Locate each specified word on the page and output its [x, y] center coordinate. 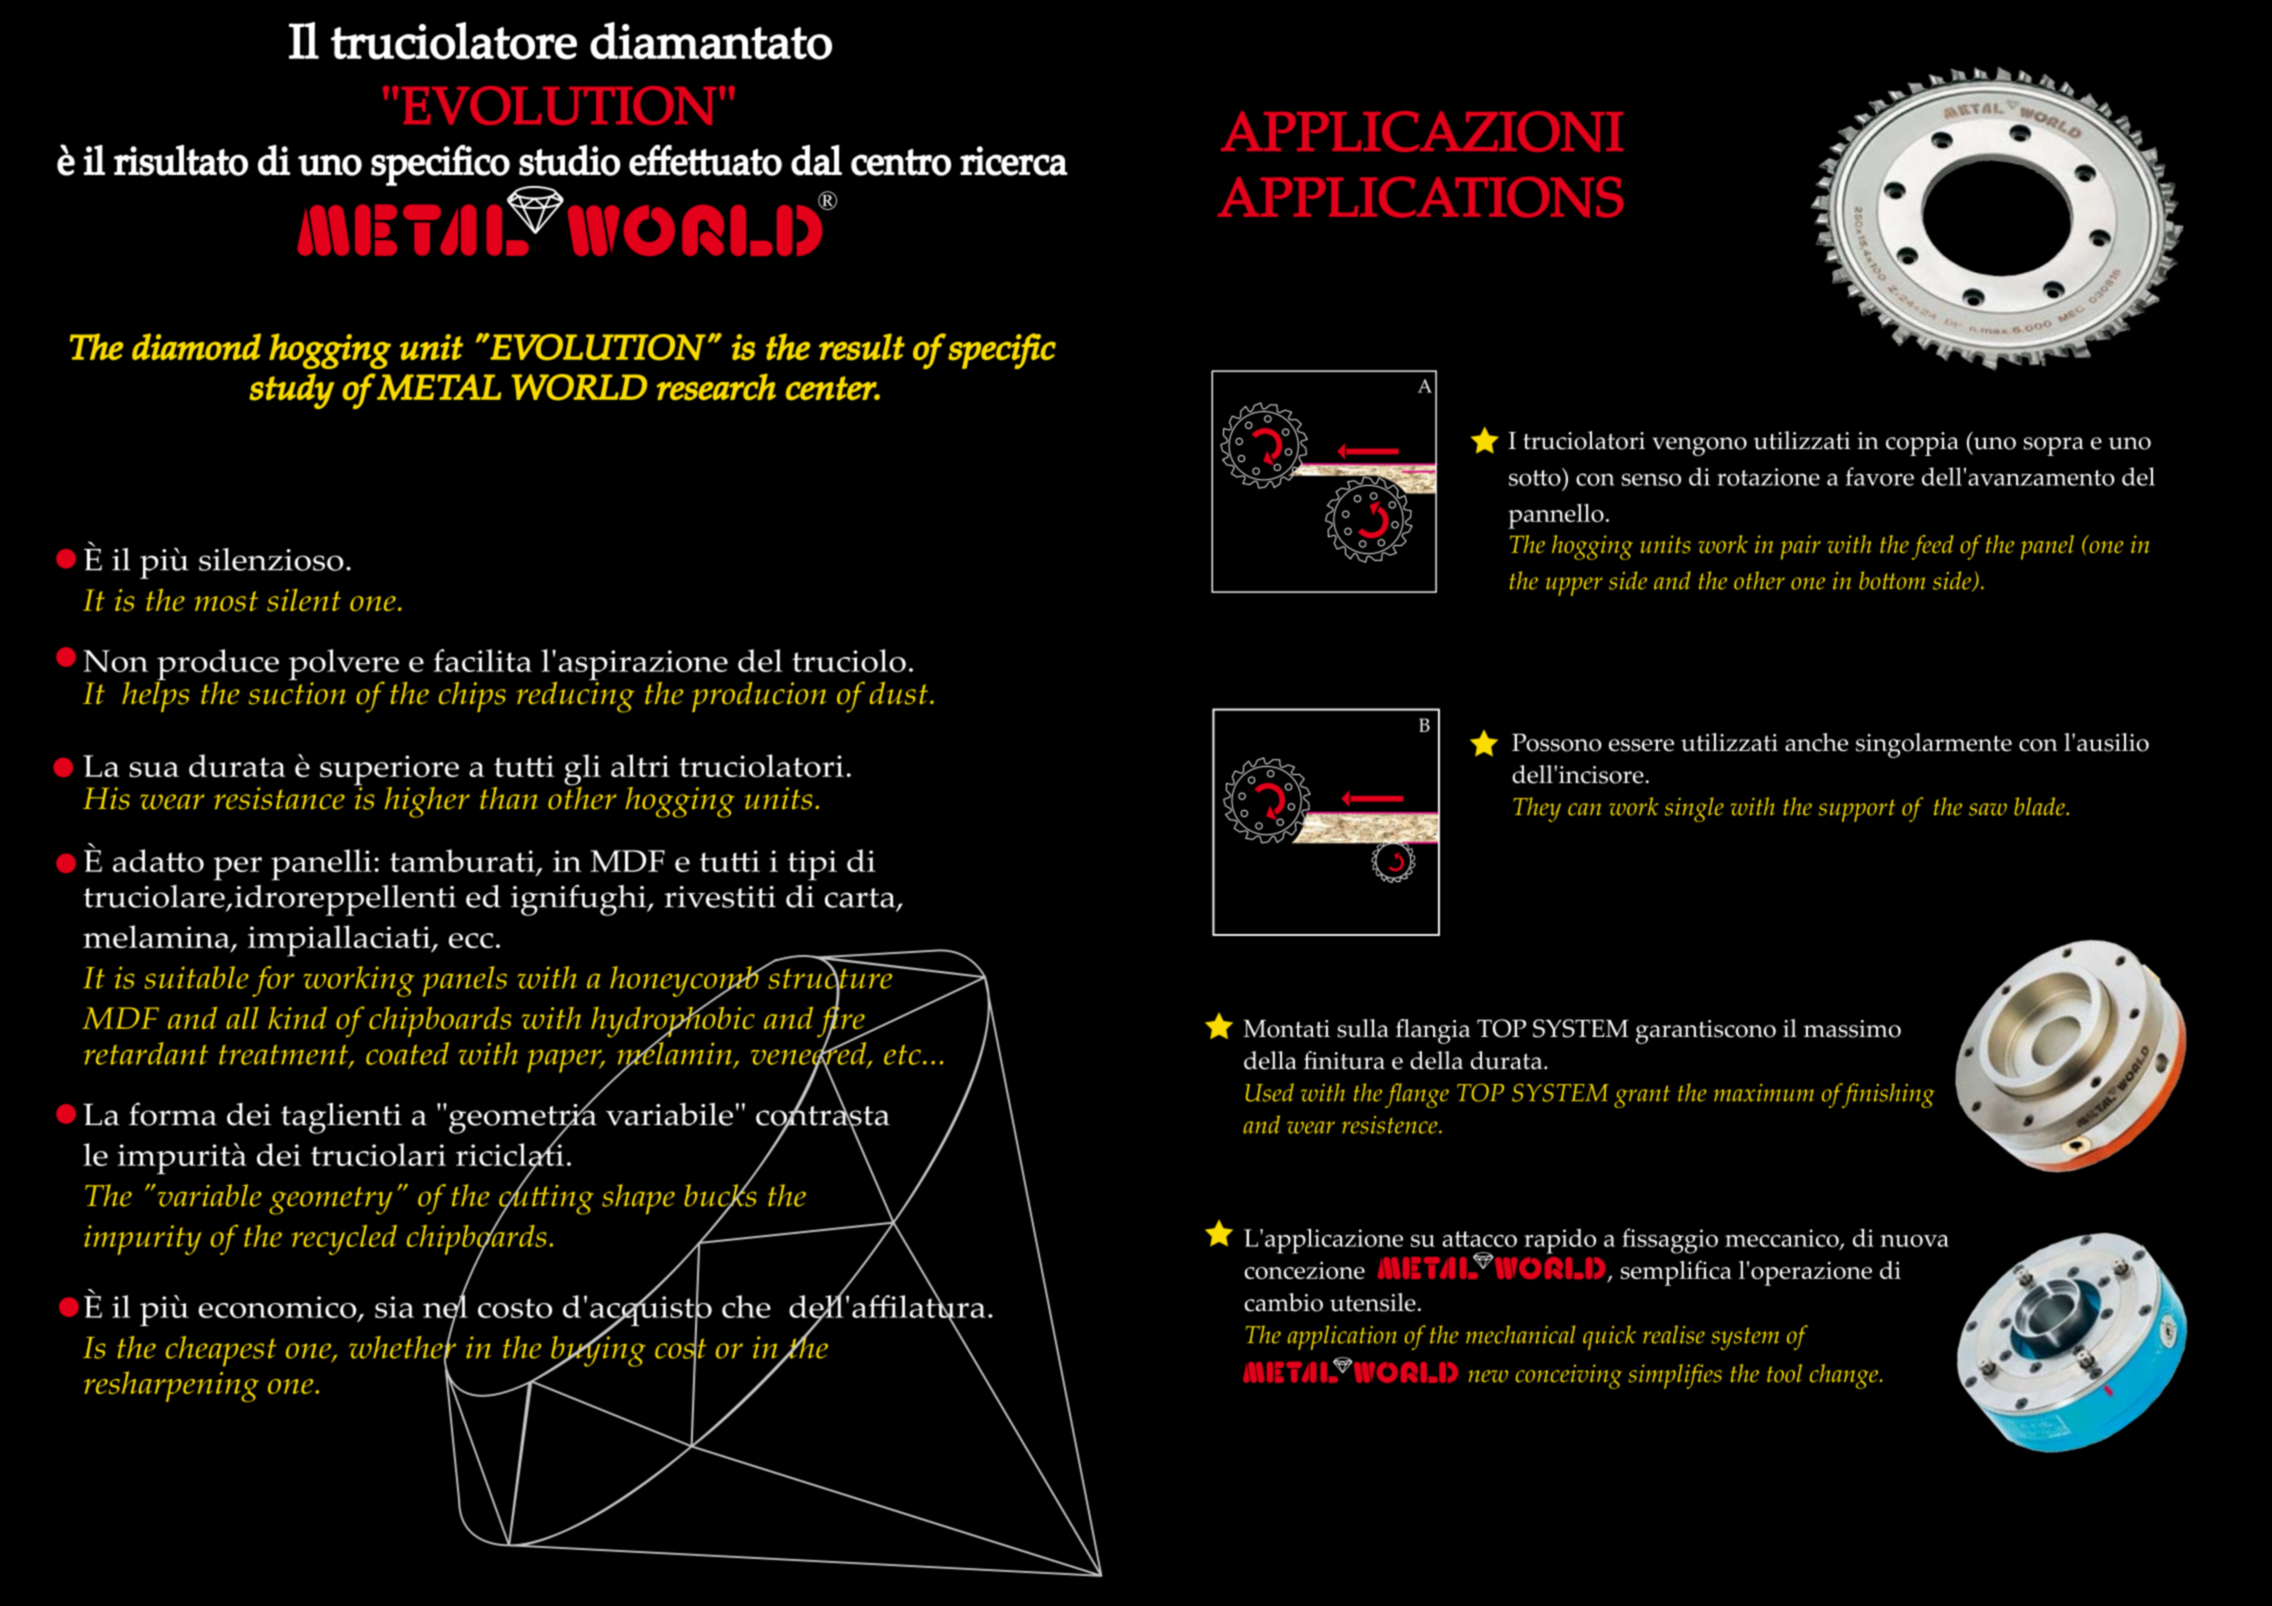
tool [1784, 1373]
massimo [1852, 1029]
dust [899, 693]
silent [304, 600]
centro [901, 162]
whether [402, 1347]
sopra [2054, 446]
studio [570, 160]
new [1488, 1376]
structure [830, 979]
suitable [196, 977]
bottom [1892, 580]
